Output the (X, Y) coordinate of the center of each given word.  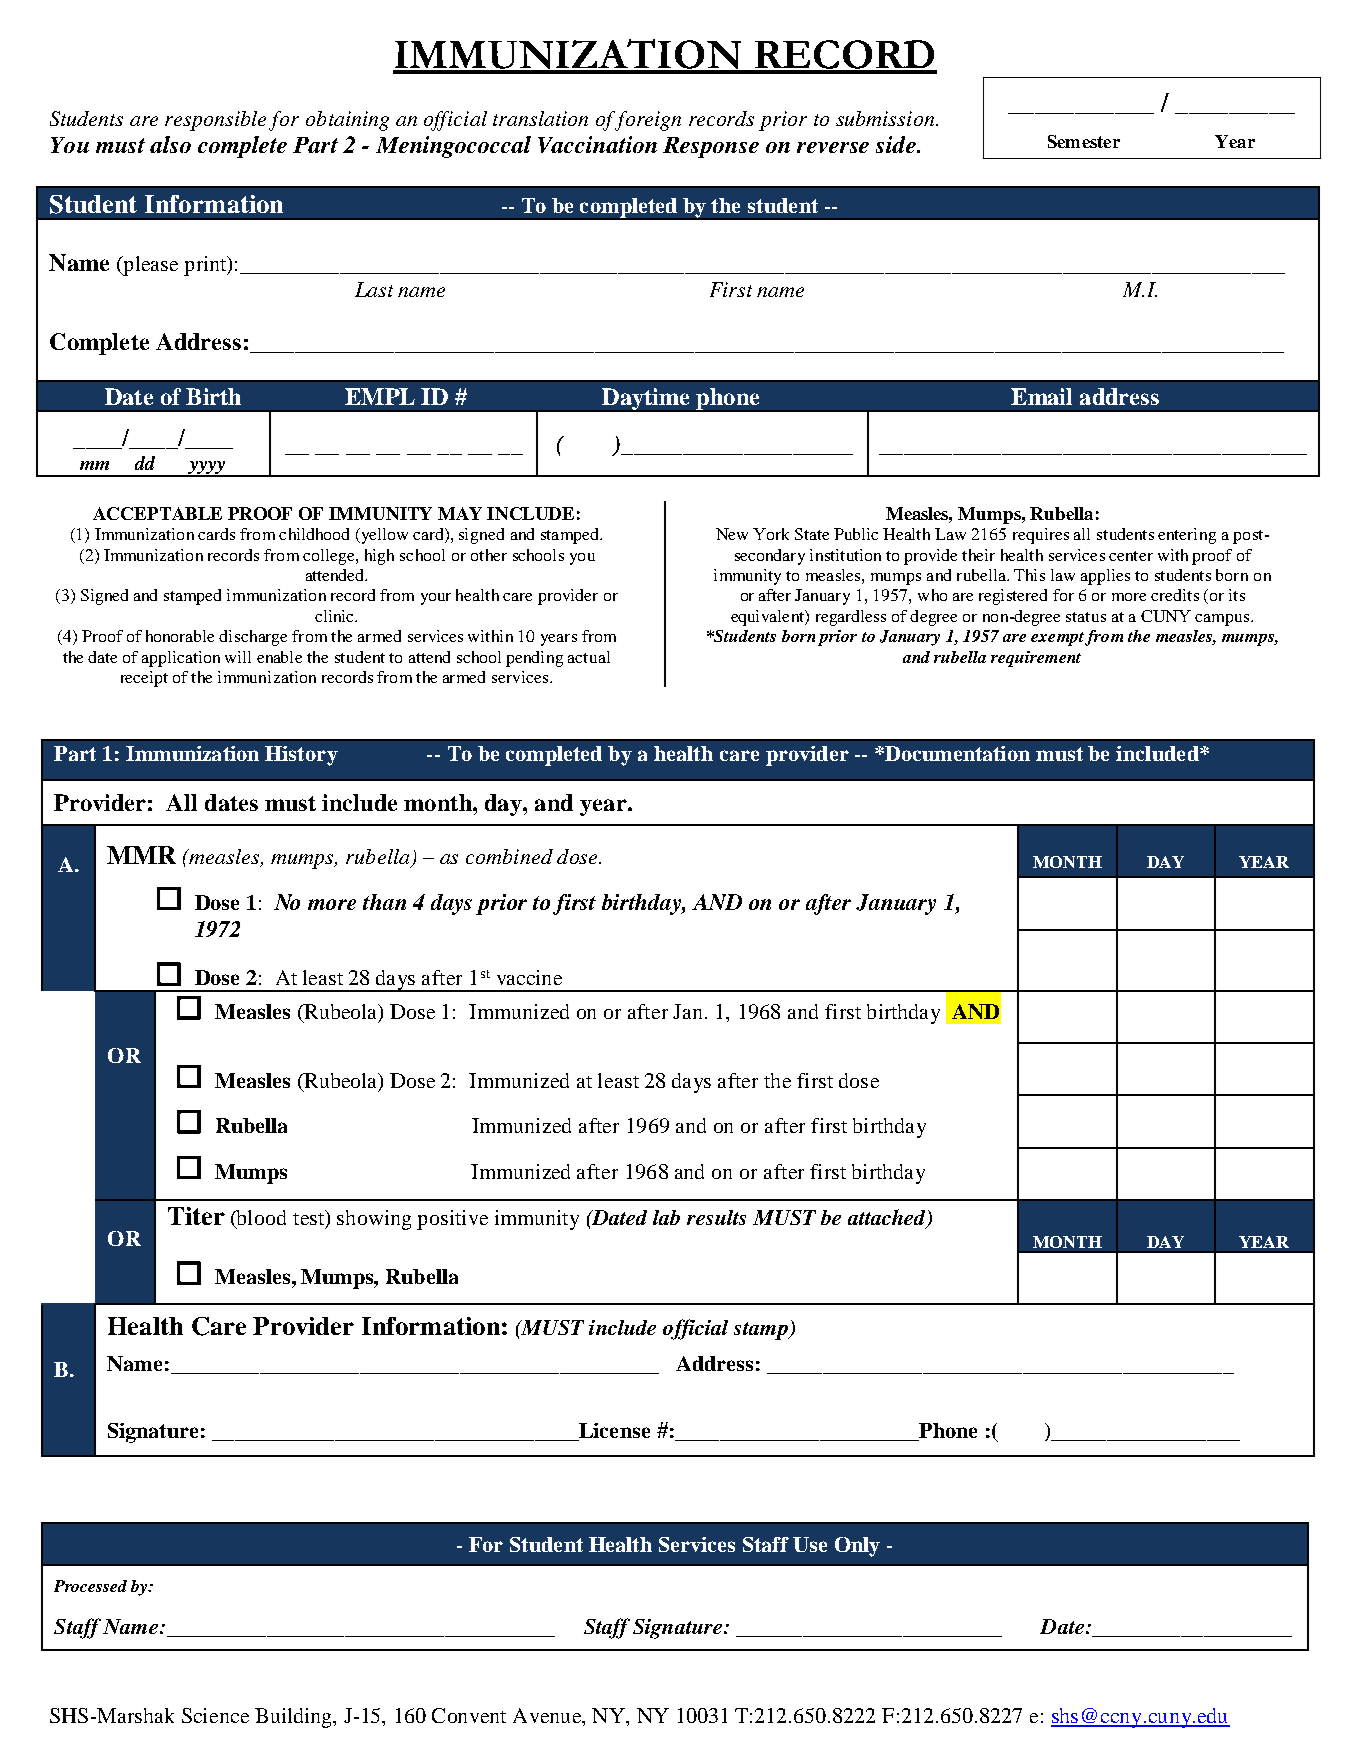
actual (589, 657)
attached (888, 1218)
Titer (196, 1216)
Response (711, 147)
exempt (1057, 639)
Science (215, 1715)
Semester (1084, 141)
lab (666, 1217)
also (170, 144)
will (238, 657)
